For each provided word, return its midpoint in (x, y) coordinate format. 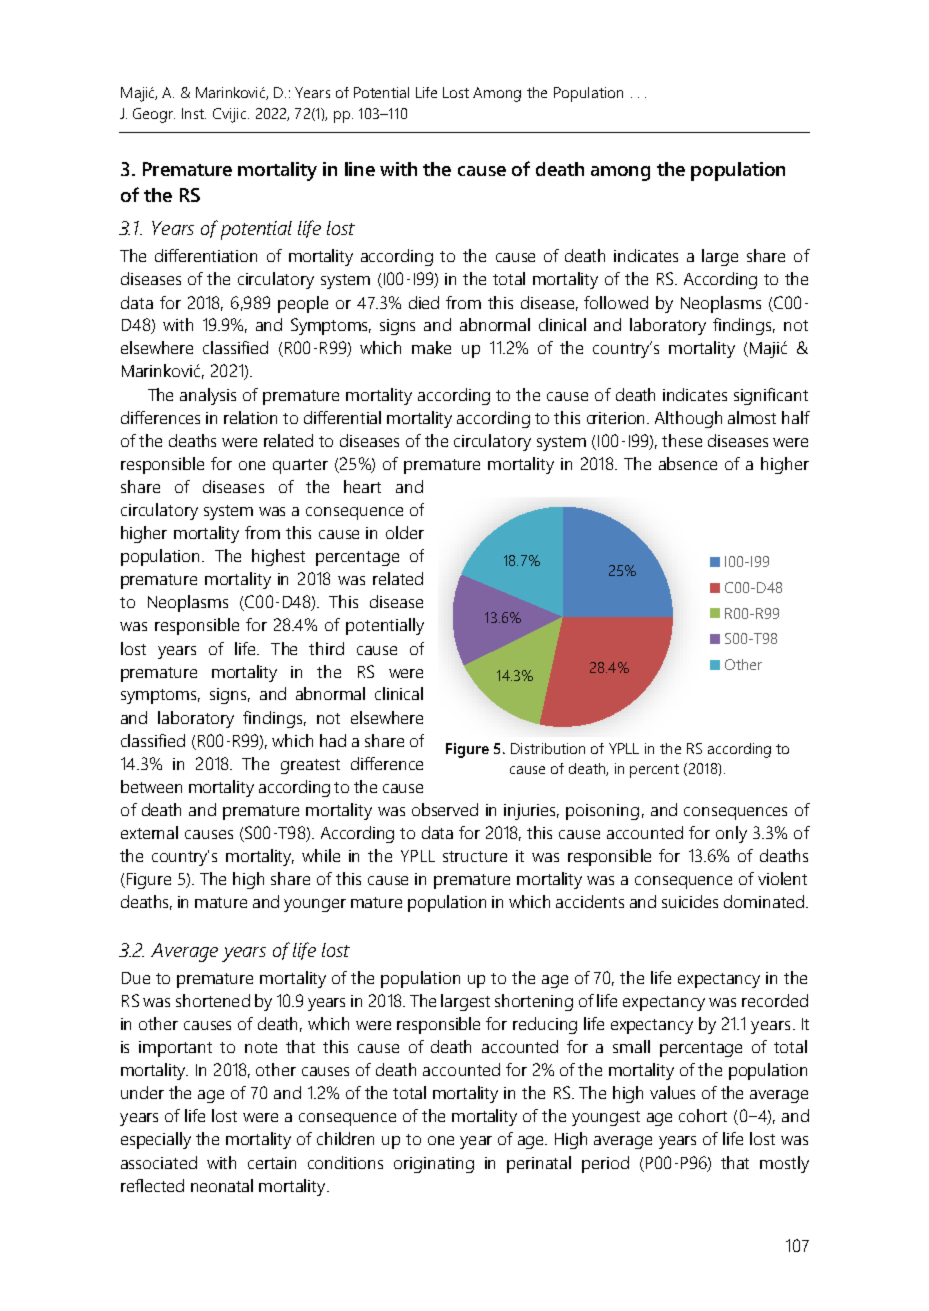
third (326, 648)
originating (434, 1165)
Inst (194, 113)
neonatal (222, 1185)
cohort (703, 1115)
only (731, 834)
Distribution (548, 748)
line (360, 169)
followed (616, 302)
